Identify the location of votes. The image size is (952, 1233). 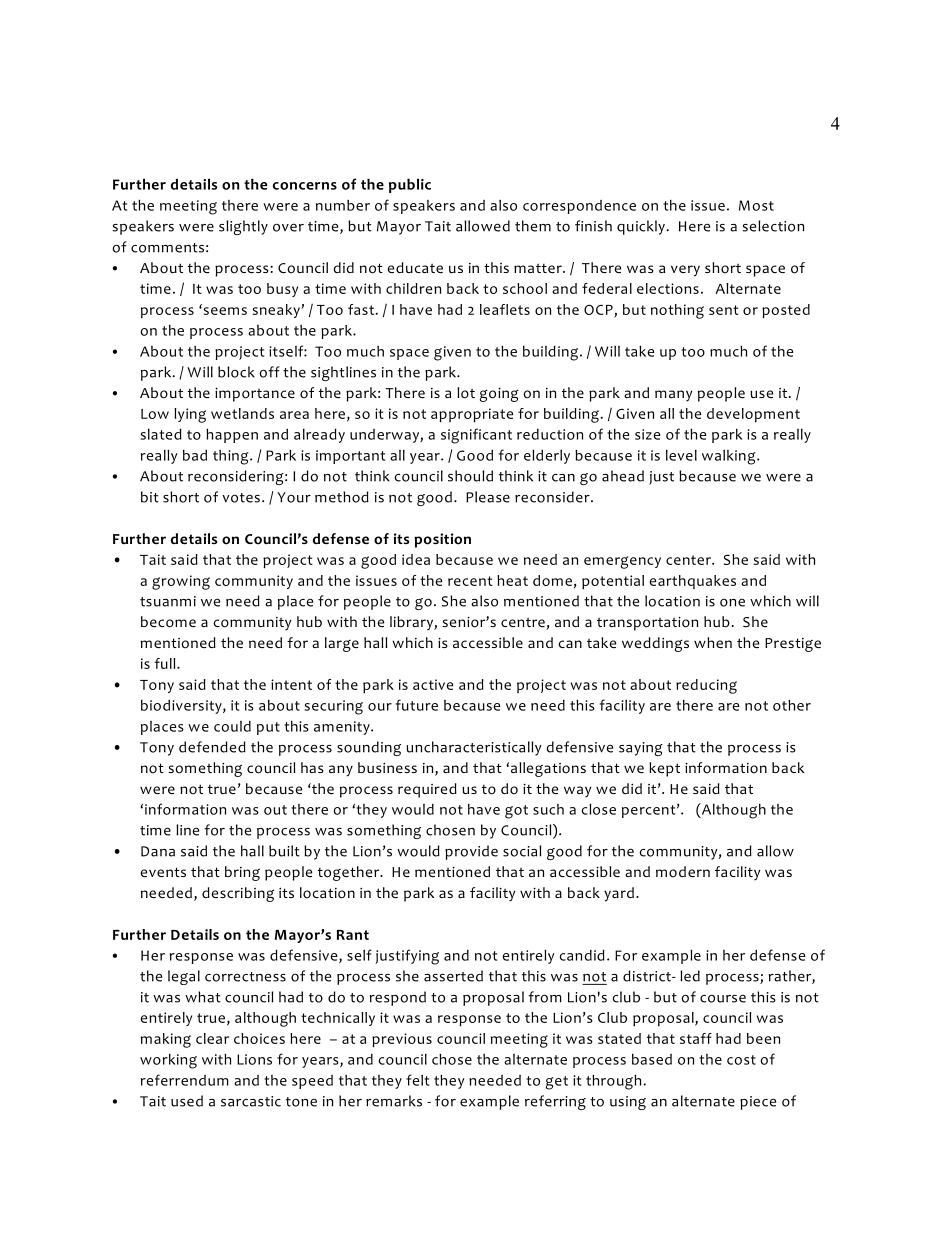
(241, 498).
